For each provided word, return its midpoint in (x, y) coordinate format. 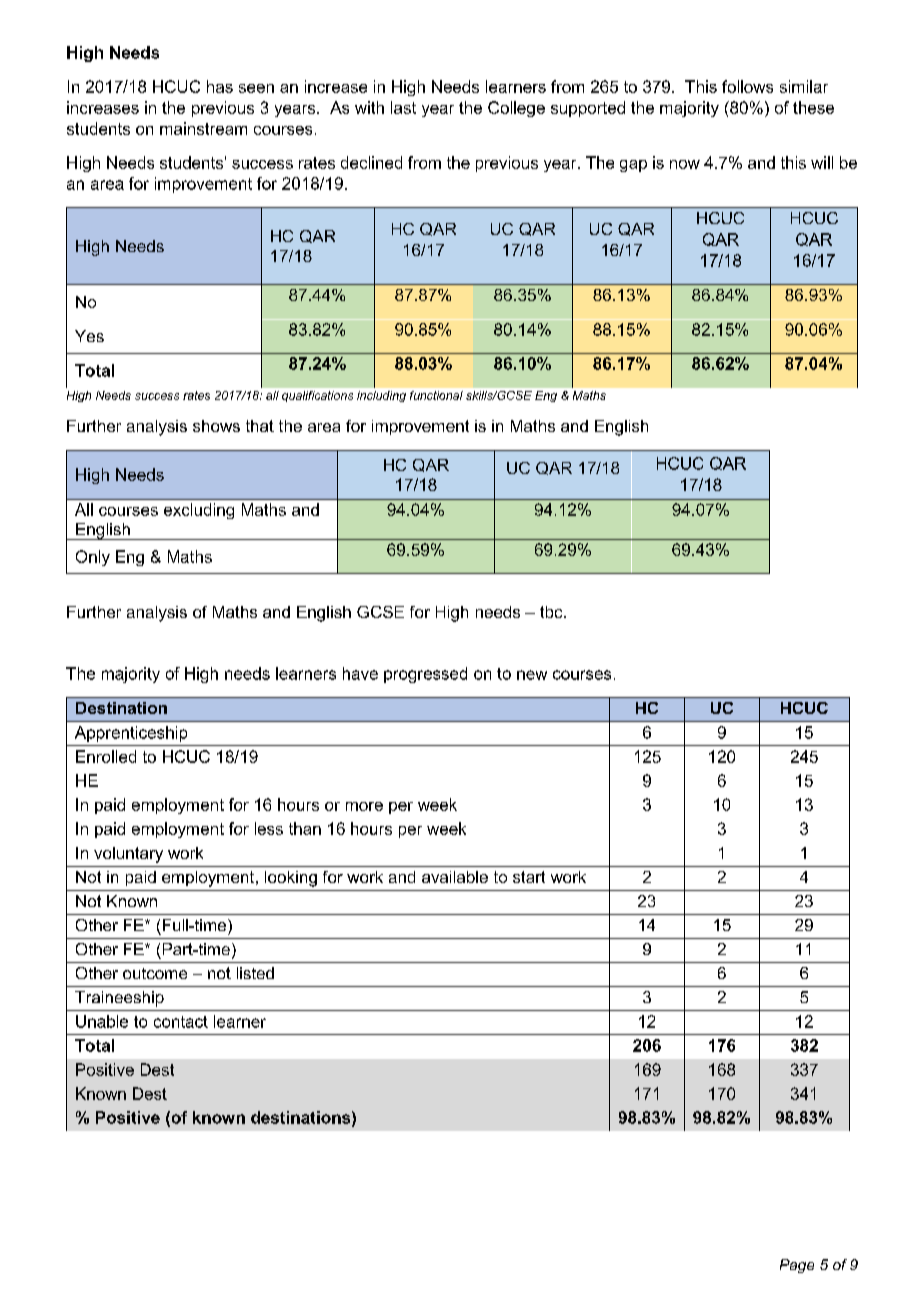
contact (181, 1022)
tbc (552, 612)
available (455, 877)
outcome (155, 973)
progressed (425, 675)
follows (747, 86)
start (529, 877)
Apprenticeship (131, 734)
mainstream (203, 128)
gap (633, 166)
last (403, 107)
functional (436, 395)
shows (216, 426)
